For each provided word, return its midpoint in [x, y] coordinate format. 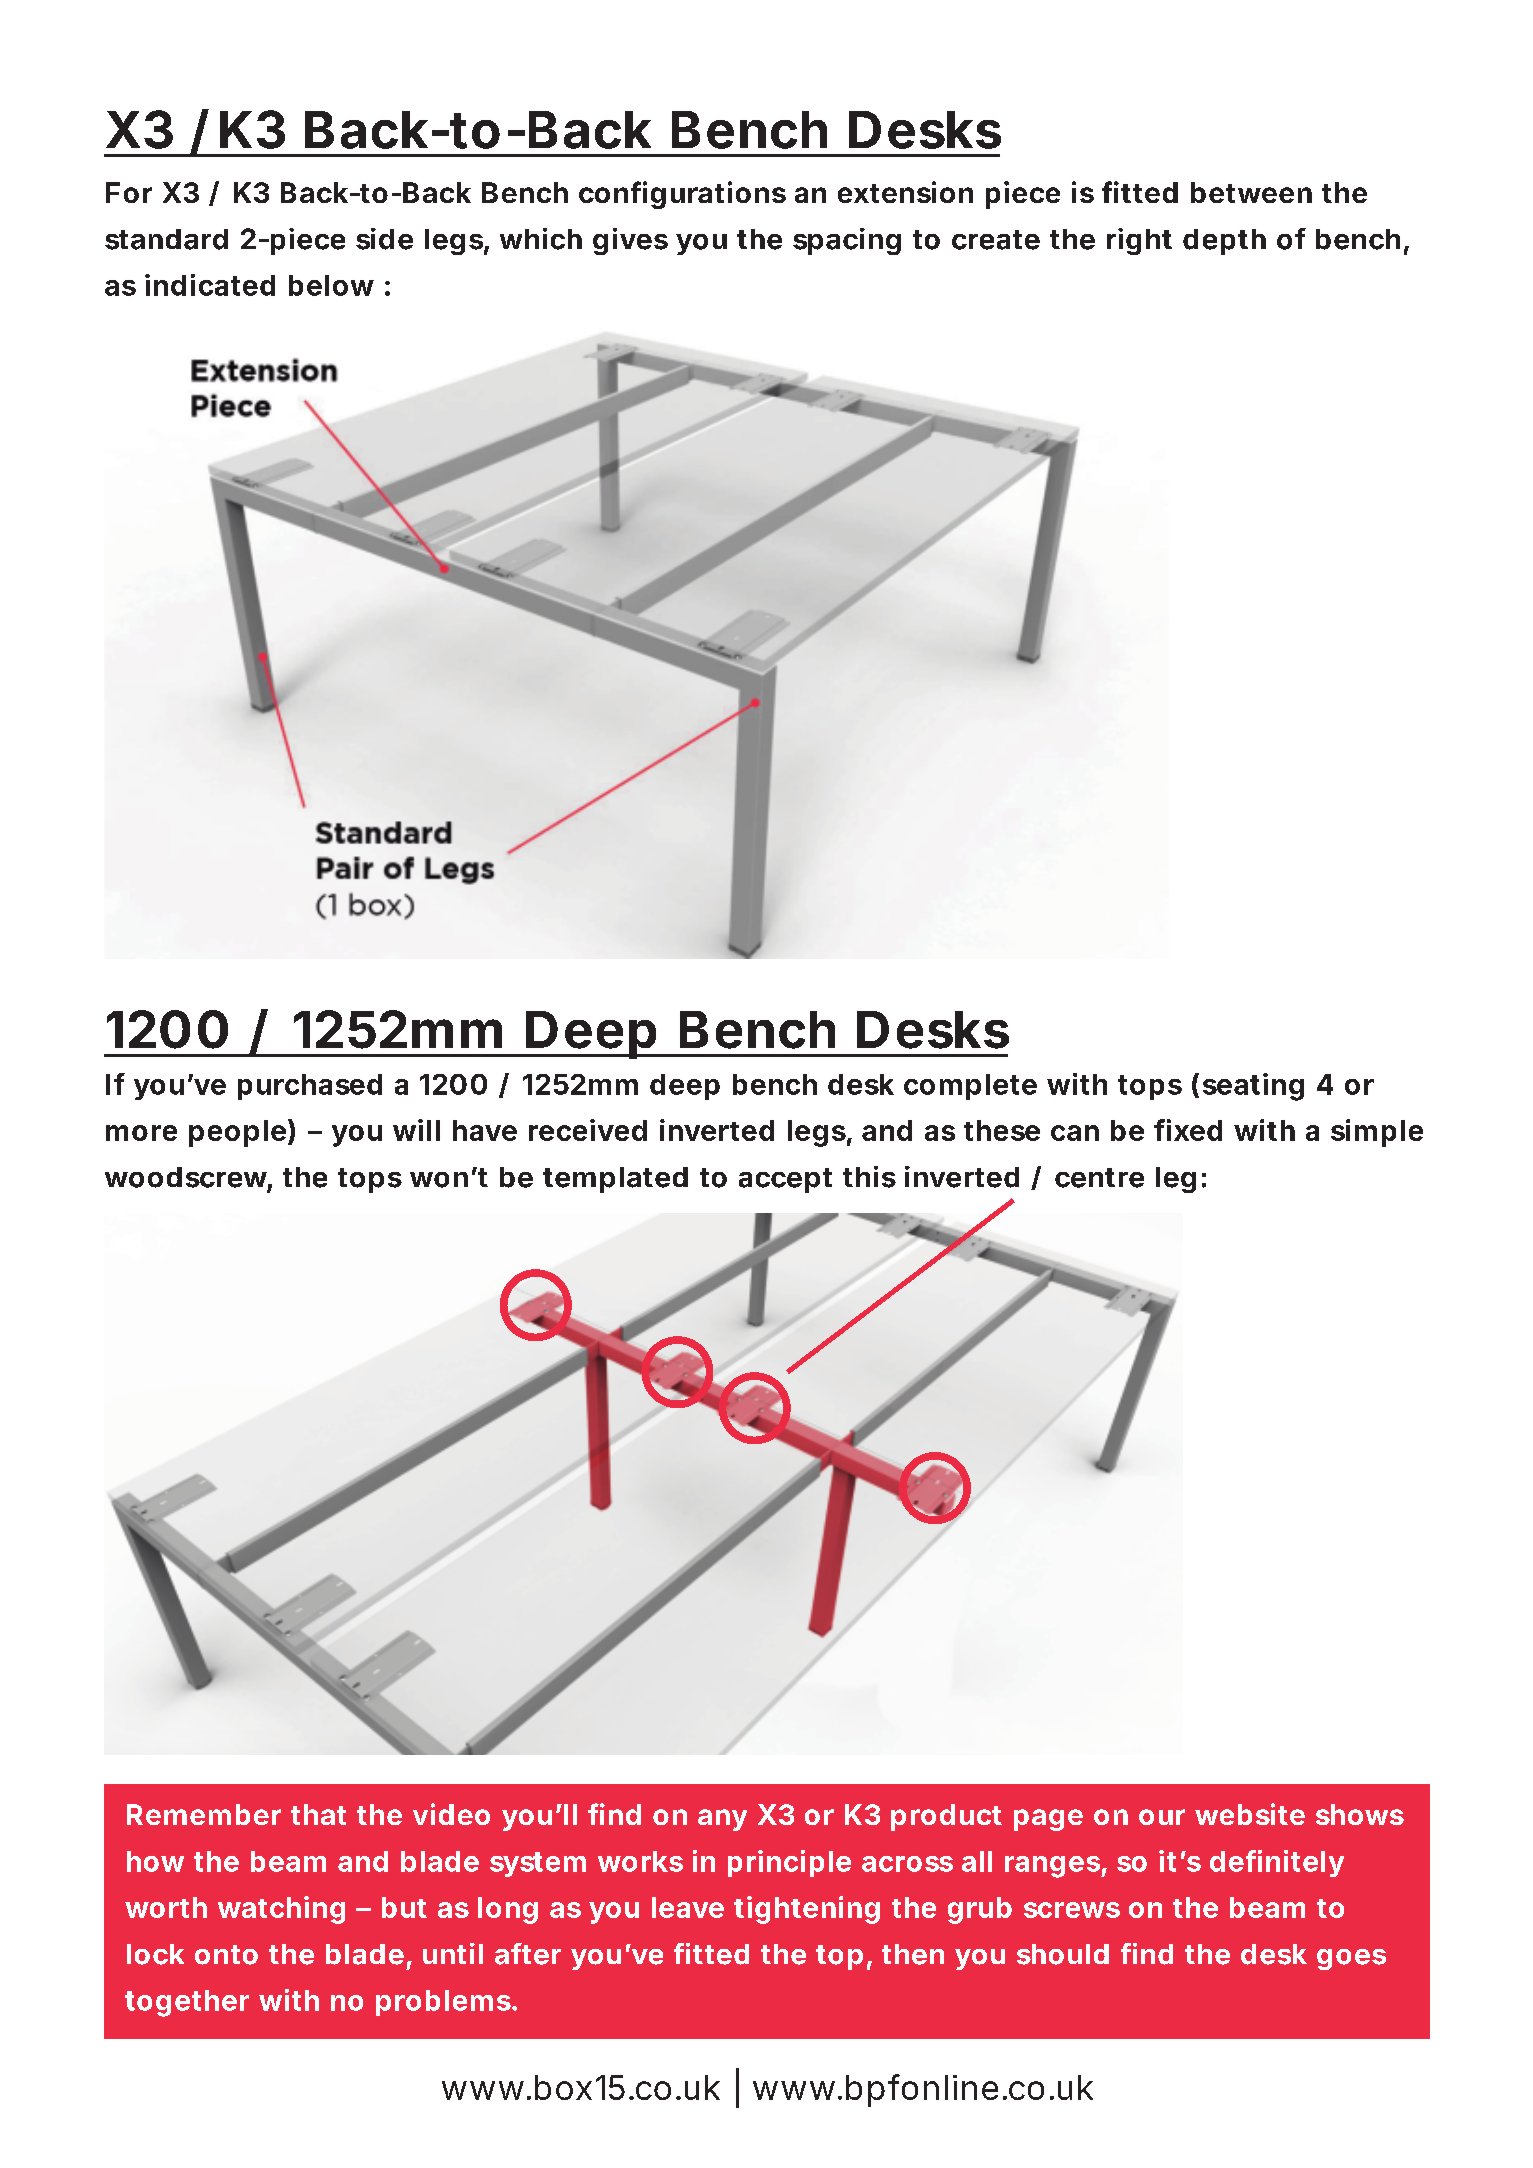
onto [226, 1955]
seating [1253, 1087]
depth [1224, 242]
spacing [847, 241]
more [141, 1133]
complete [970, 1087]
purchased [310, 1087]
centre [1099, 1178]
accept [785, 1180]
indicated [210, 285]
